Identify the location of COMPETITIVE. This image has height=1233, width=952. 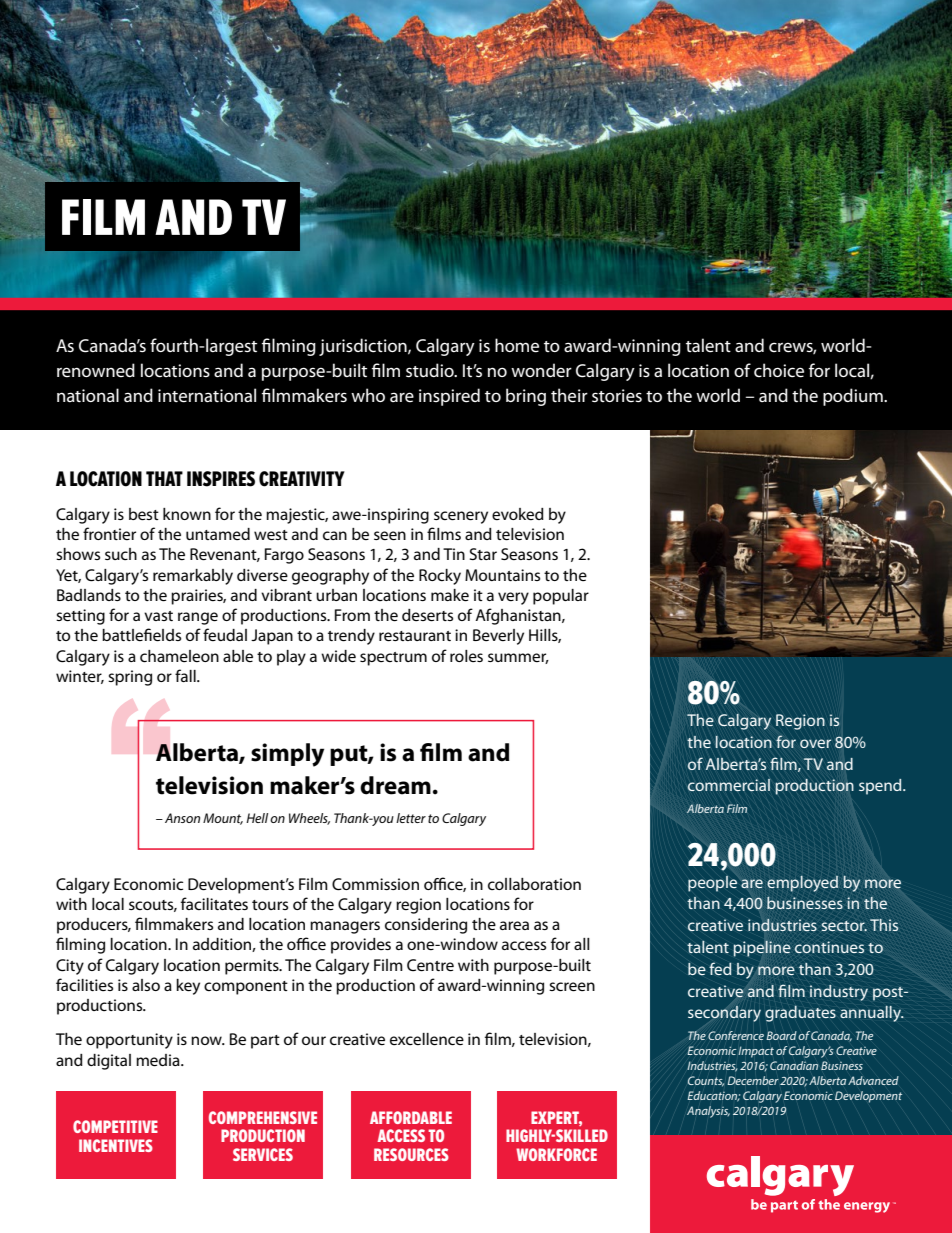
(115, 1126).
